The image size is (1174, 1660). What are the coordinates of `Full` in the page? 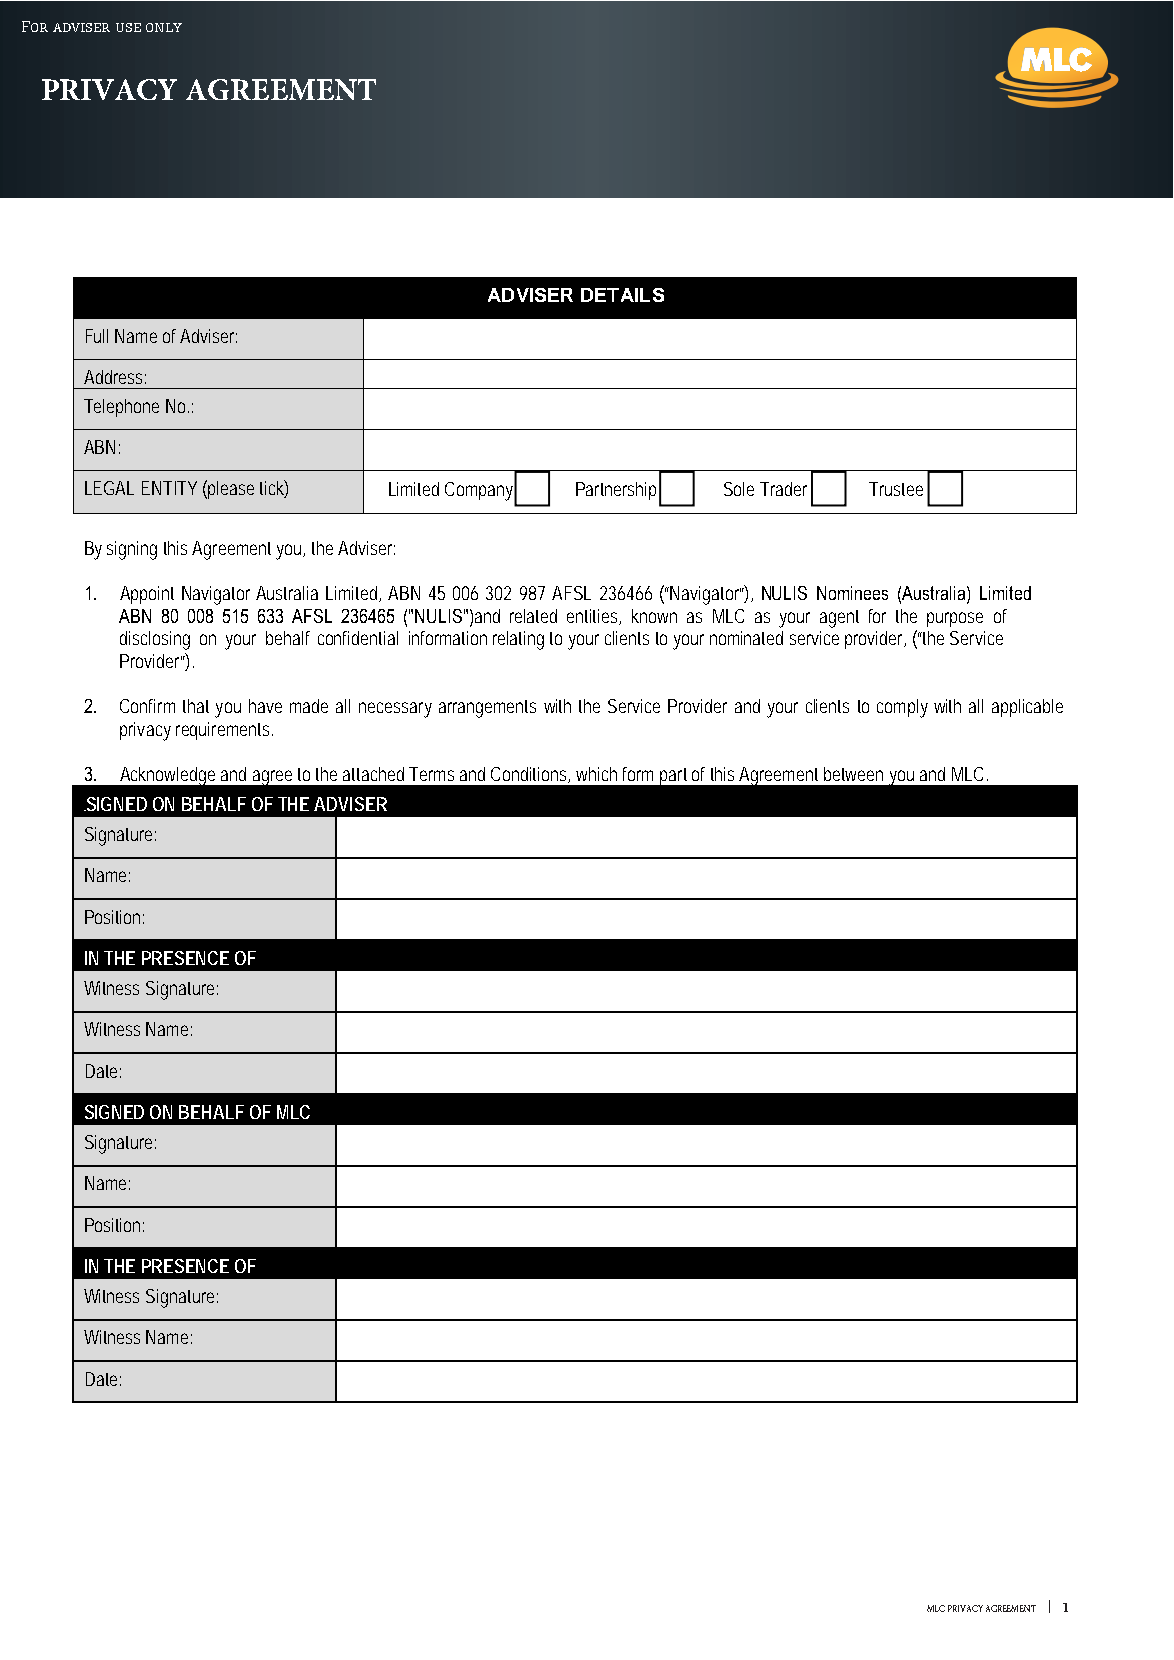 It's located at (97, 336).
